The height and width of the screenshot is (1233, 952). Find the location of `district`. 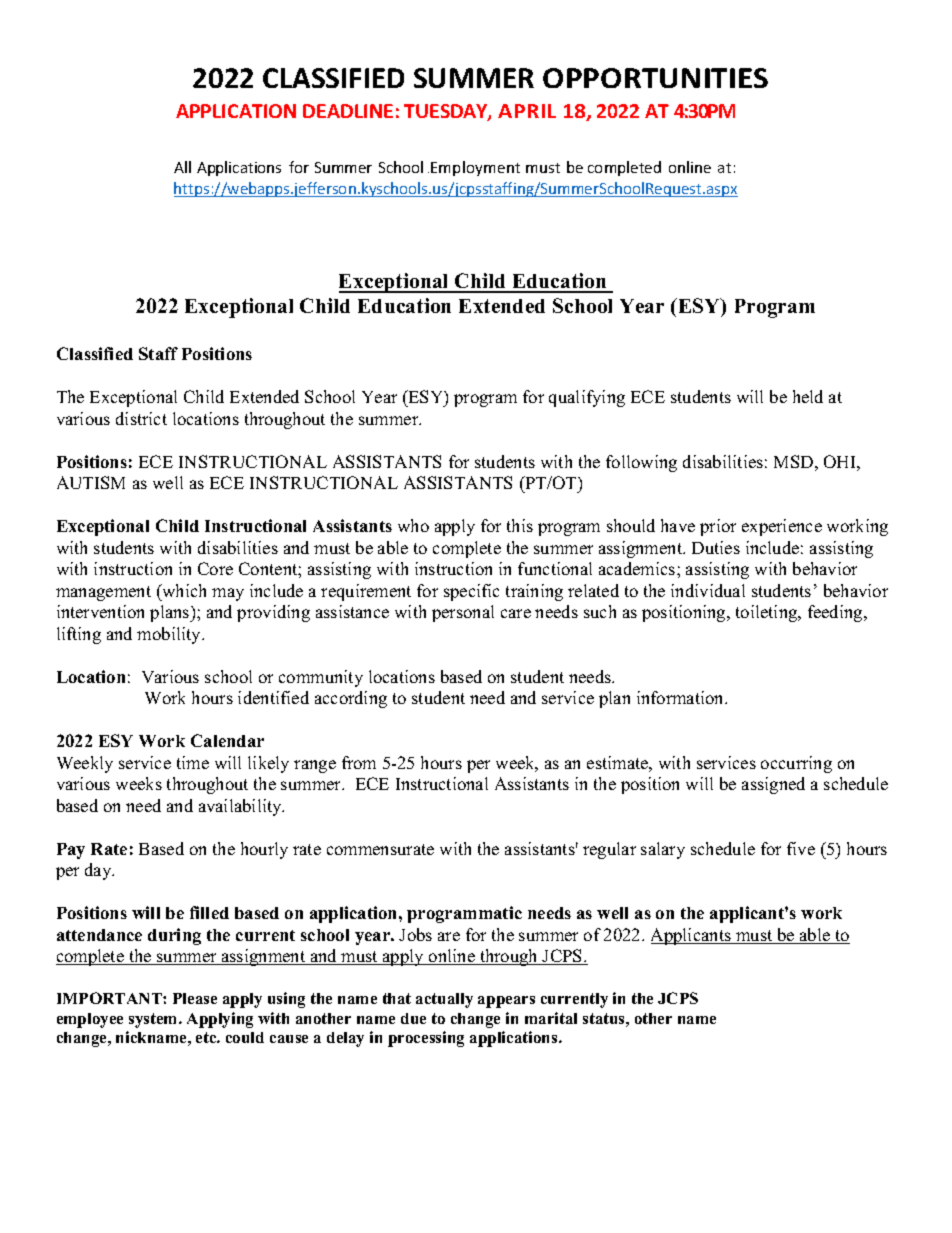

district is located at coordinates (141, 418).
